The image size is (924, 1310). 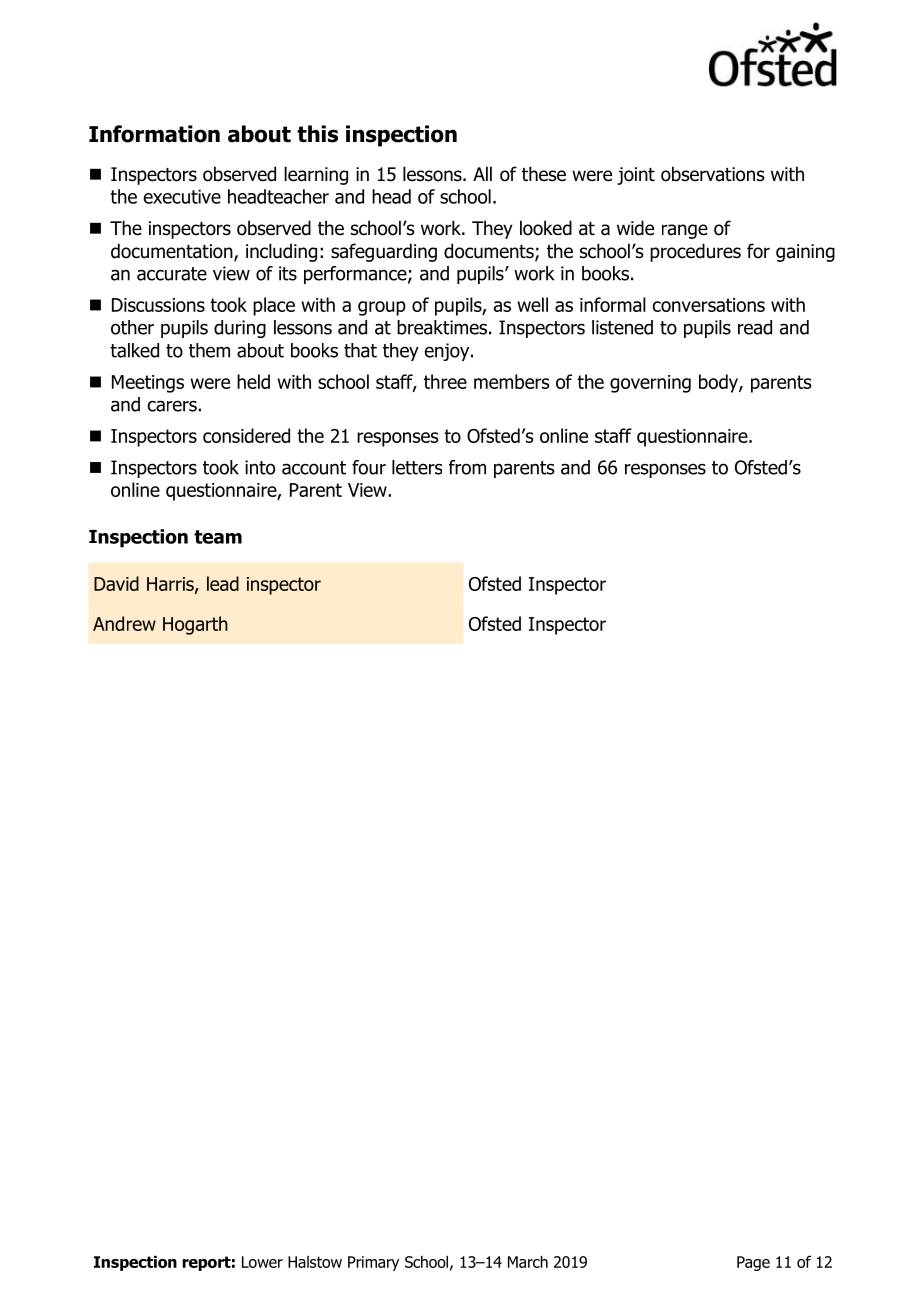 I want to click on March, so click(x=528, y=1261).
